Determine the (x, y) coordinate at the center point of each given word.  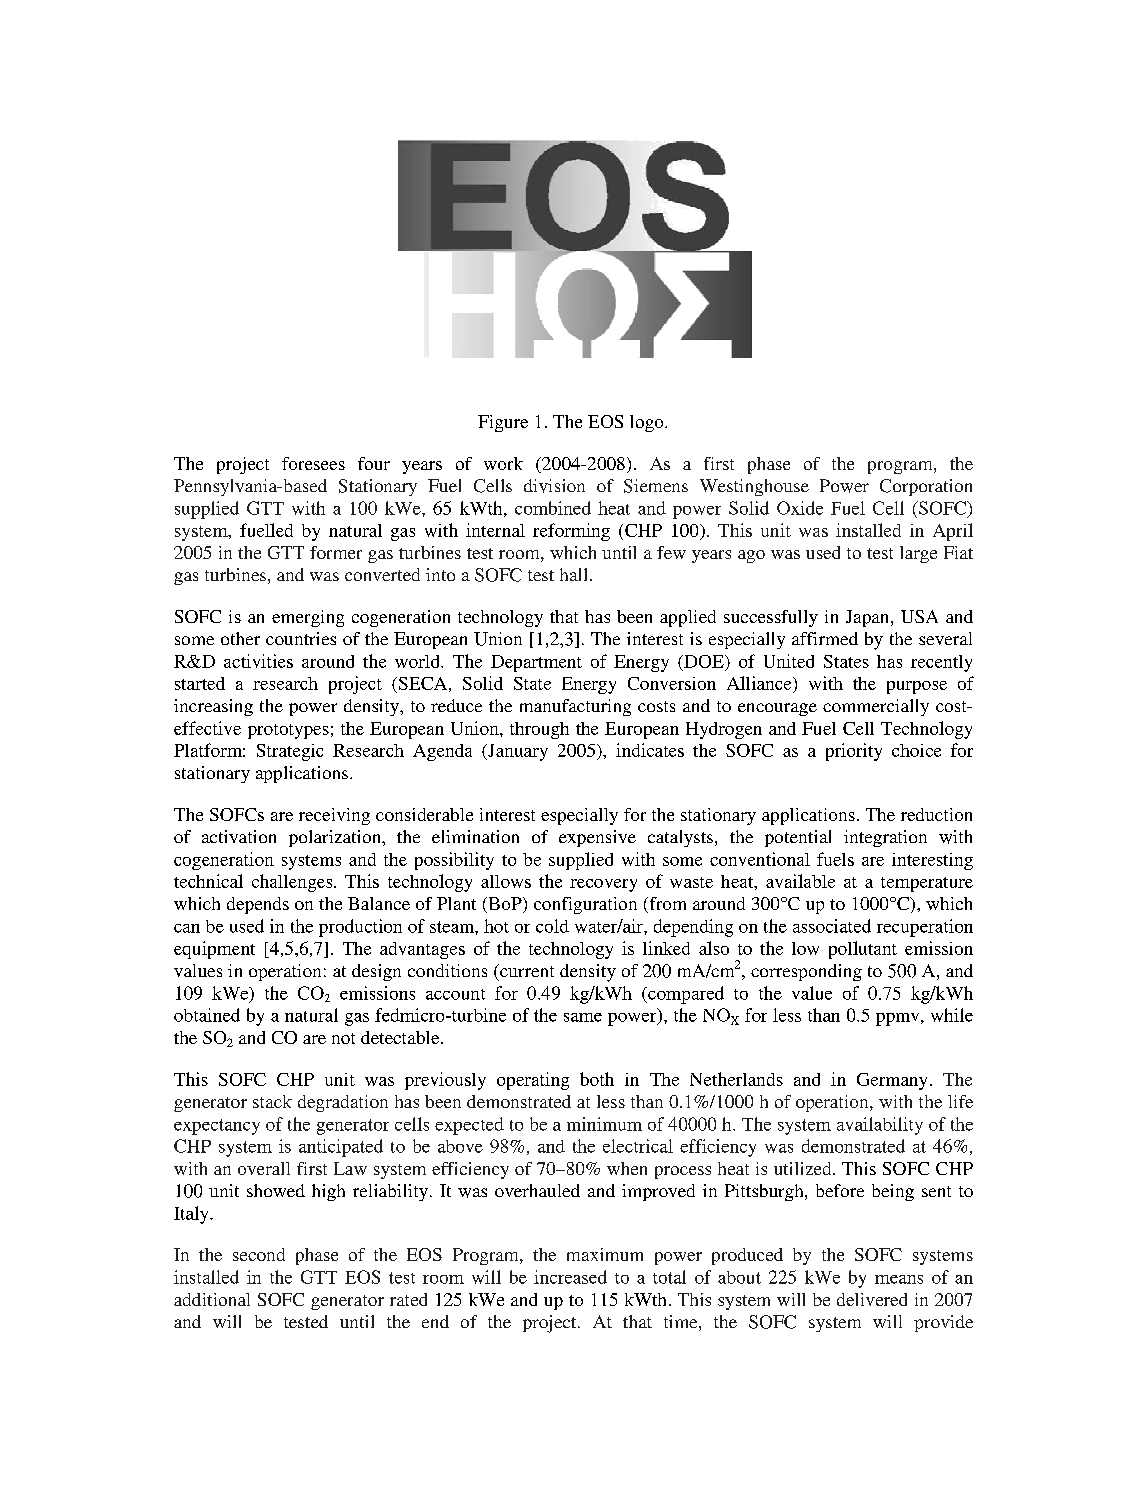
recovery (603, 885)
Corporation (926, 487)
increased (570, 1277)
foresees (313, 463)
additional (212, 1299)
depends (258, 905)
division (554, 486)
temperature (927, 884)
